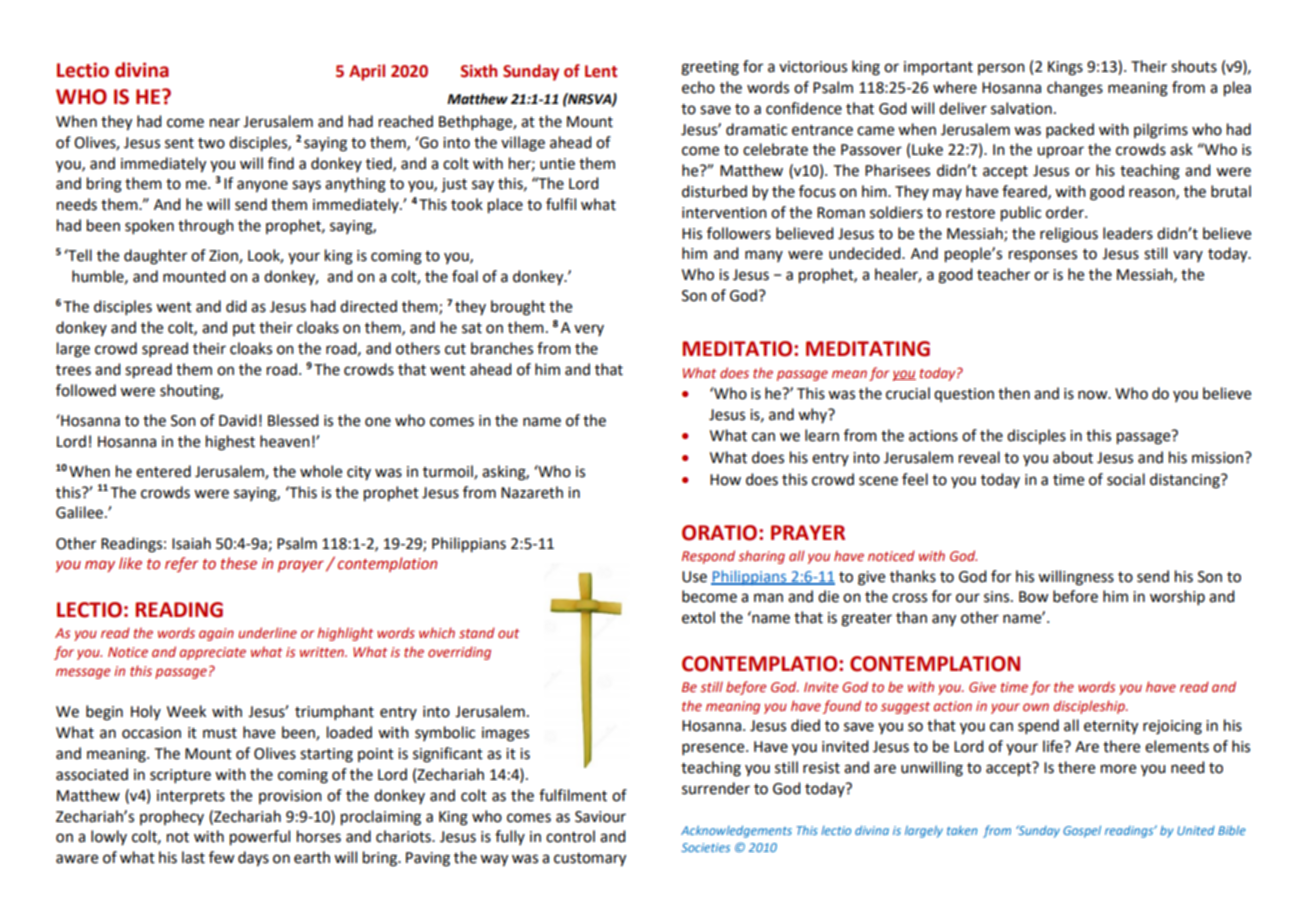 The width and height of the document is (1308, 924). What do you see at coordinates (1075, 89) in the document?
I see `changes` at bounding box center [1075, 89].
